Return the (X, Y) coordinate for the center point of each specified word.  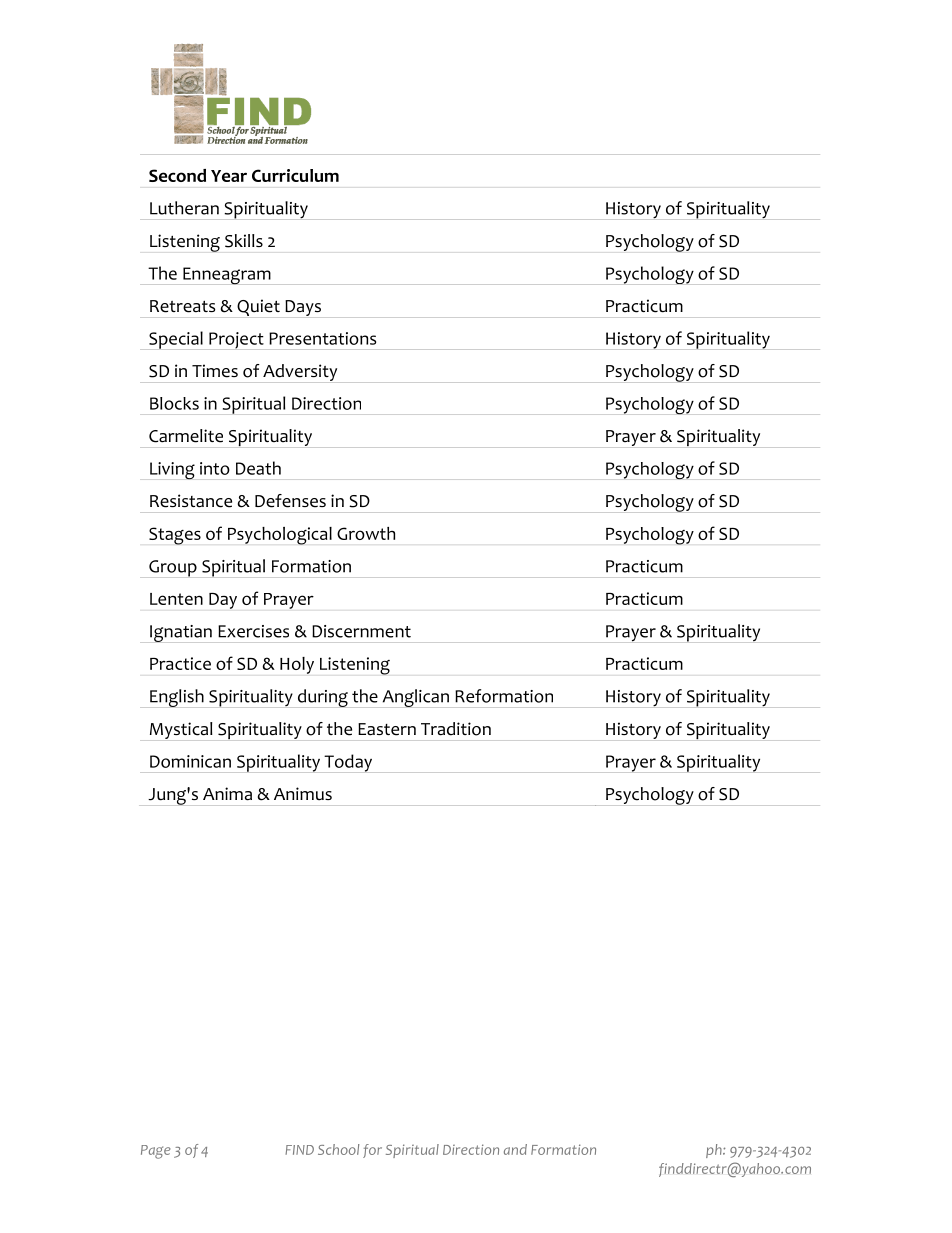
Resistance (191, 501)
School (338, 1149)
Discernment (361, 631)
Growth (366, 533)
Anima (227, 794)
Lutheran (184, 208)
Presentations (322, 338)
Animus (303, 794)
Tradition (456, 729)
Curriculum (295, 175)
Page (156, 1152)
